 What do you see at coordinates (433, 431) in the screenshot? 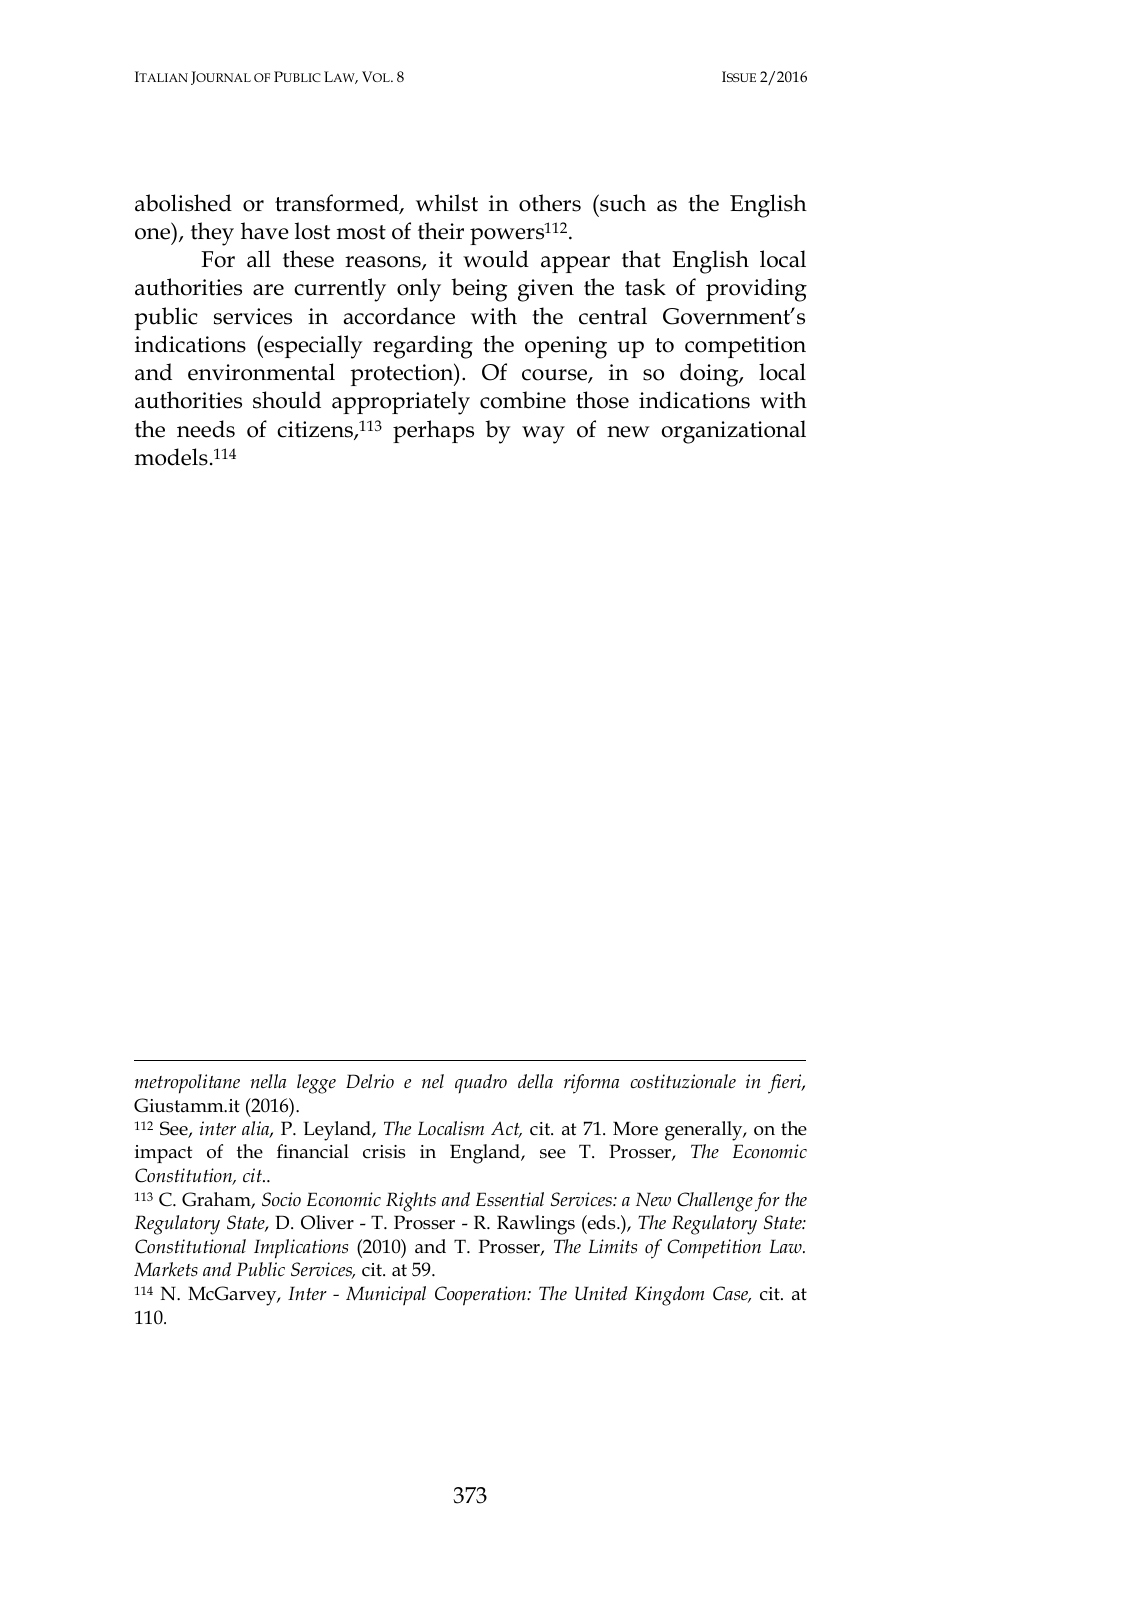
I see `perhaps` at bounding box center [433, 431].
